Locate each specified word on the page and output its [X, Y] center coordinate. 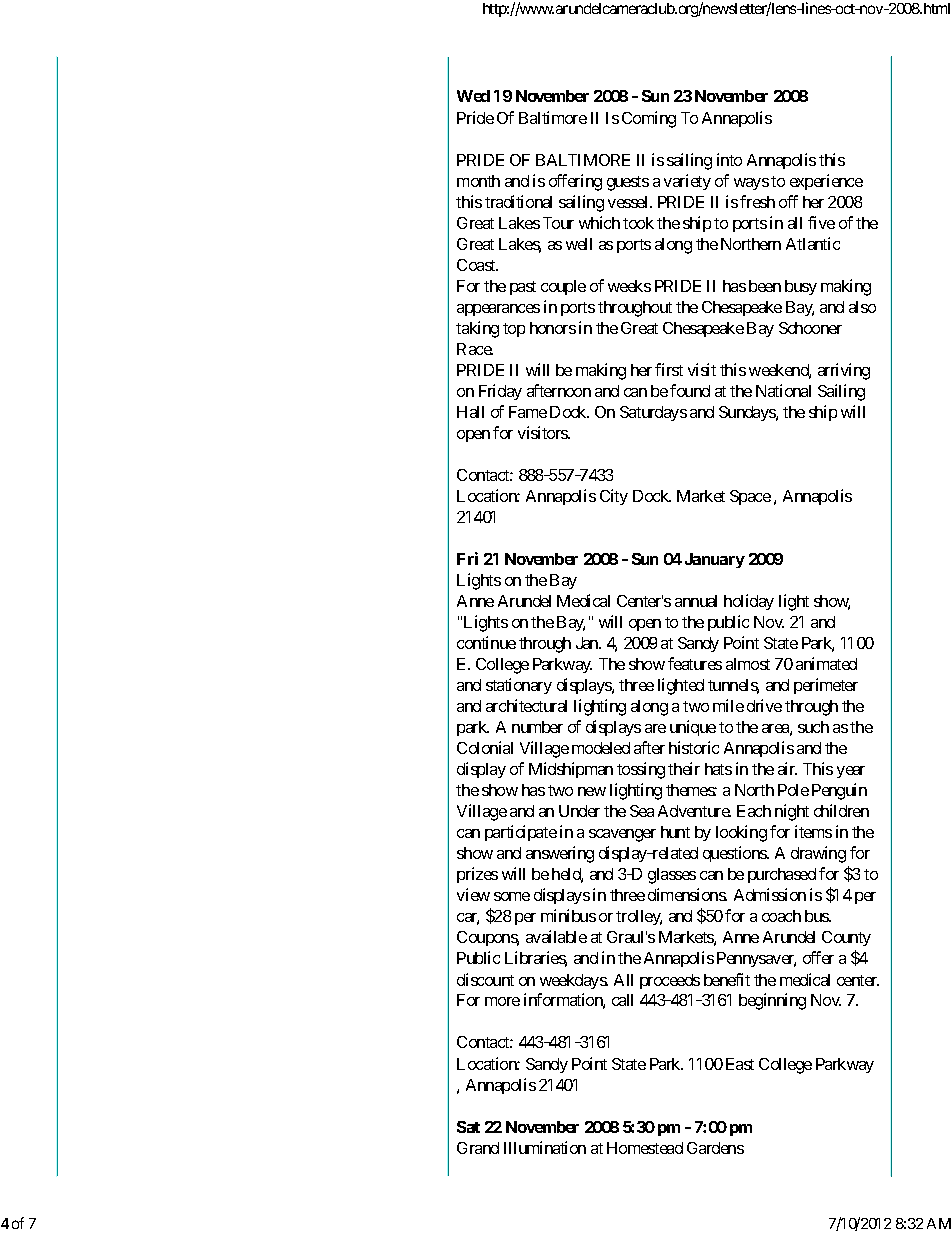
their [684, 768]
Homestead [645, 1148]
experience [826, 182]
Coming [649, 119]
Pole [793, 790]
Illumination [545, 1147]
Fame [528, 412]
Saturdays [653, 413]
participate [521, 833]
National [783, 390]
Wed [473, 96]
